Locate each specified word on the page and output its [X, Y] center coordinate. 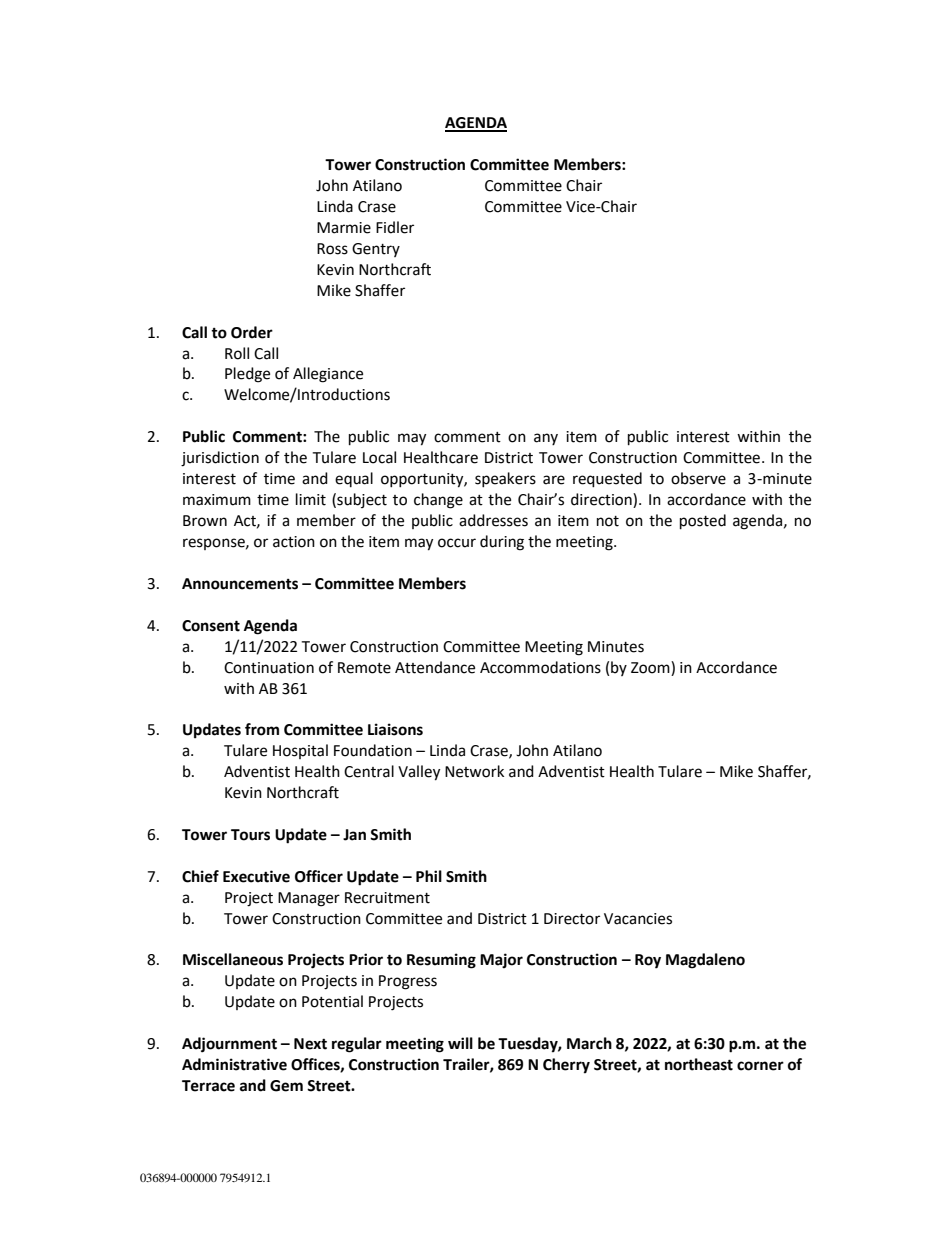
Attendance [435, 667]
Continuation [269, 668]
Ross [332, 249]
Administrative [234, 1064]
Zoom [651, 667]
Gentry [376, 250]
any [546, 439]
